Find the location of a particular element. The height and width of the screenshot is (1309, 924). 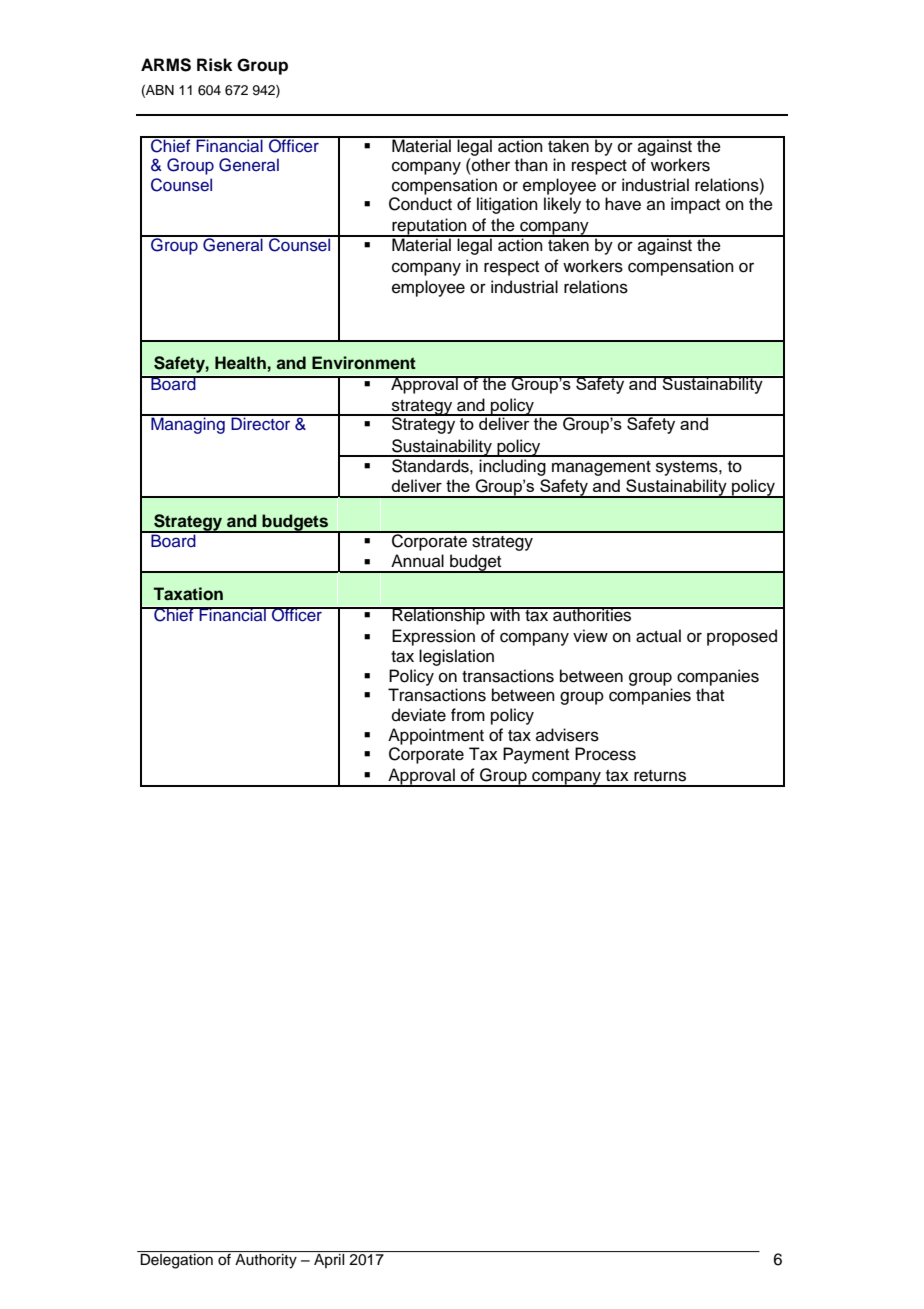

Authority is located at coordinates (266, 1261).
